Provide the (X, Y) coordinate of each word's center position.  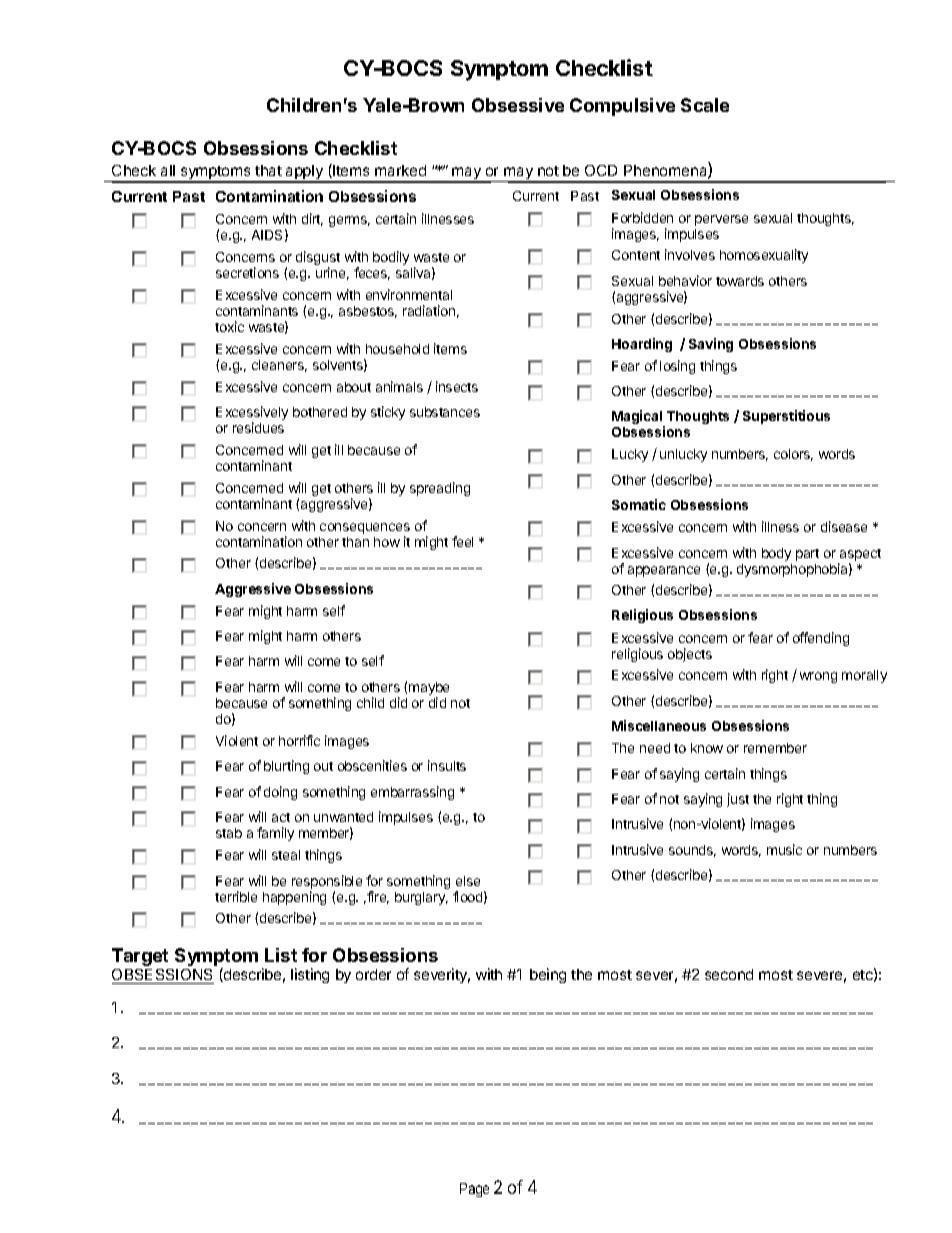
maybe (429, 690)
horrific (299, 740)
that (268, 170)
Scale (705, 105)
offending (821, 639)
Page (474, 1190)
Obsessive (518, 105)
